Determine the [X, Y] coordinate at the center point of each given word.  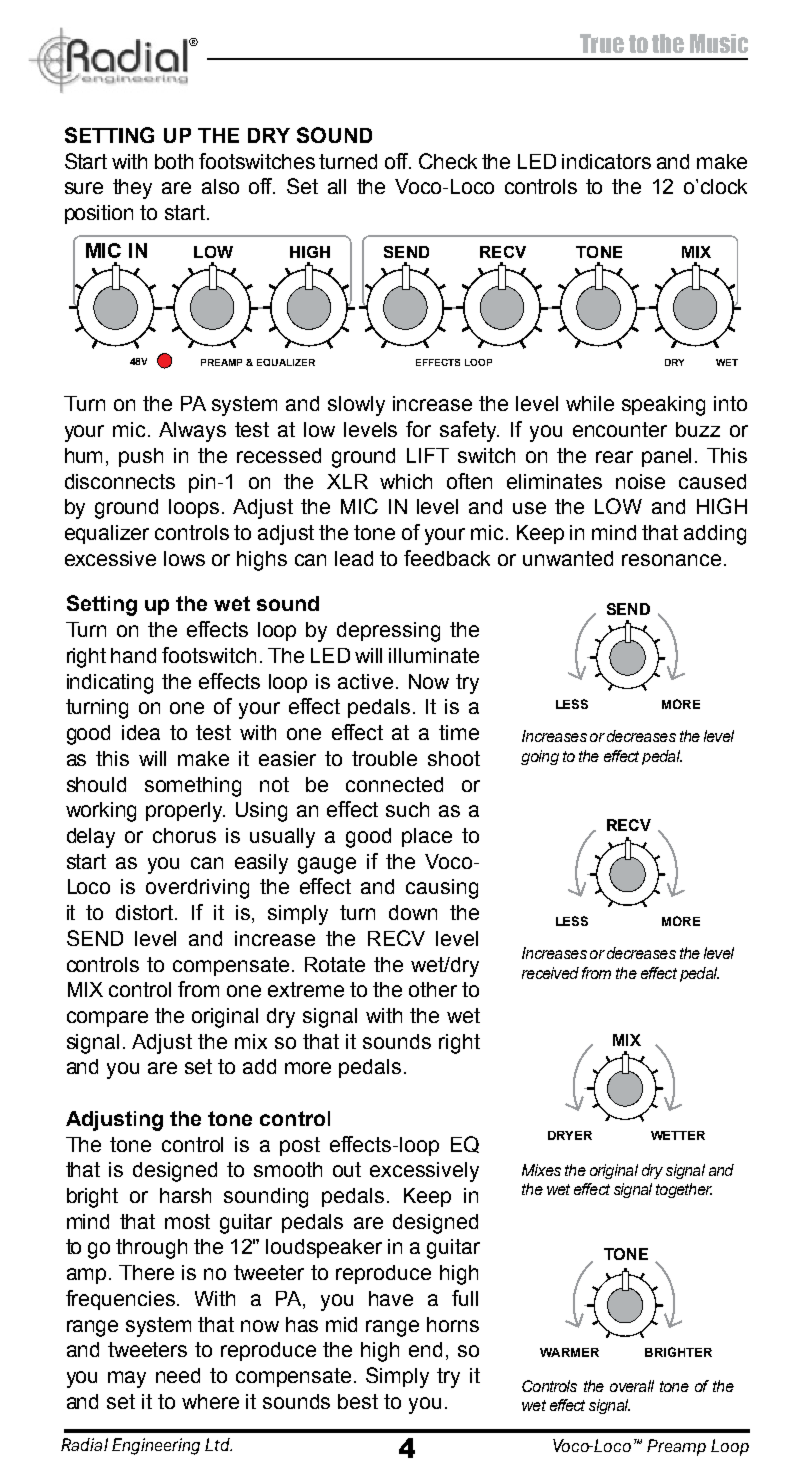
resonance [671, 560]
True [602, 43]
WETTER [678, 1135]
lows [184, 558]
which [406, 481]
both [174, 161]
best [358, 1401]
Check [448, 161]
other [433, 989]
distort [146, 912]
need [178, 1375]
